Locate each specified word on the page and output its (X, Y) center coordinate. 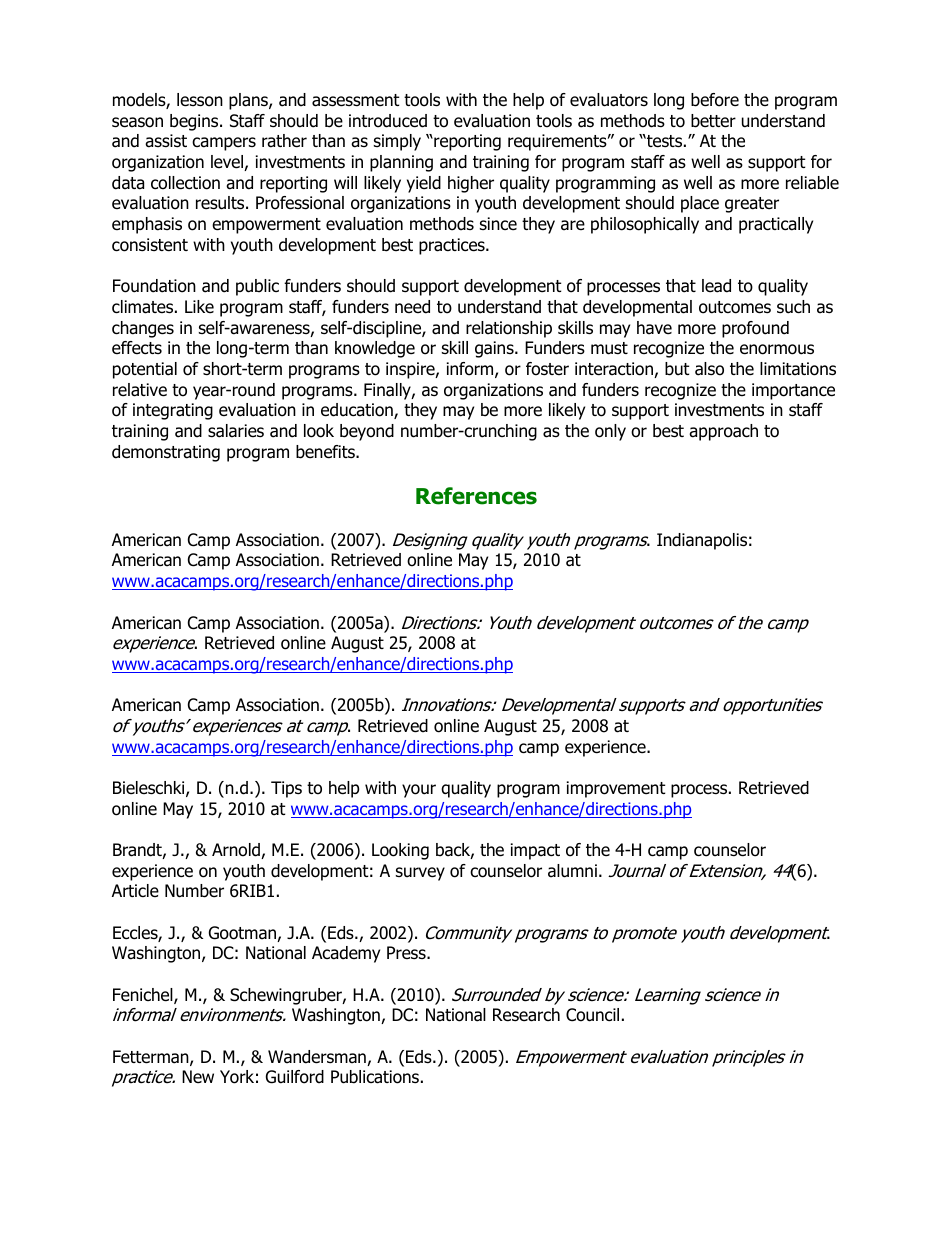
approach (723, 432)
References (476, 496)
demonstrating (166, 453)
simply (397, 142)
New (198, 1077)
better (713, 121)
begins (195, 122)
